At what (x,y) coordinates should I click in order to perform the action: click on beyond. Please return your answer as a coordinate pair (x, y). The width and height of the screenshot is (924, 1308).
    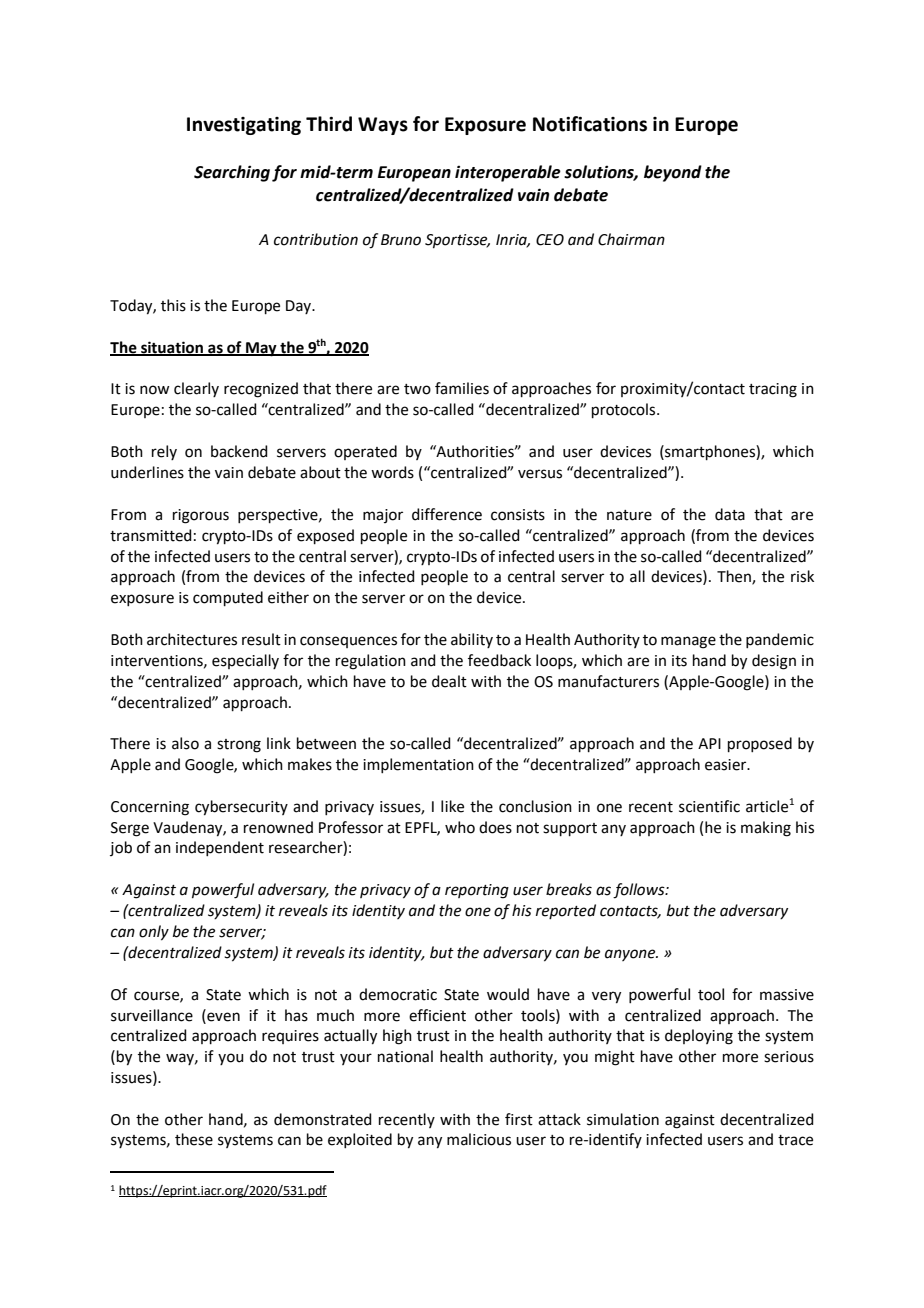
    Looking at the image, I should click on (673, 173).
